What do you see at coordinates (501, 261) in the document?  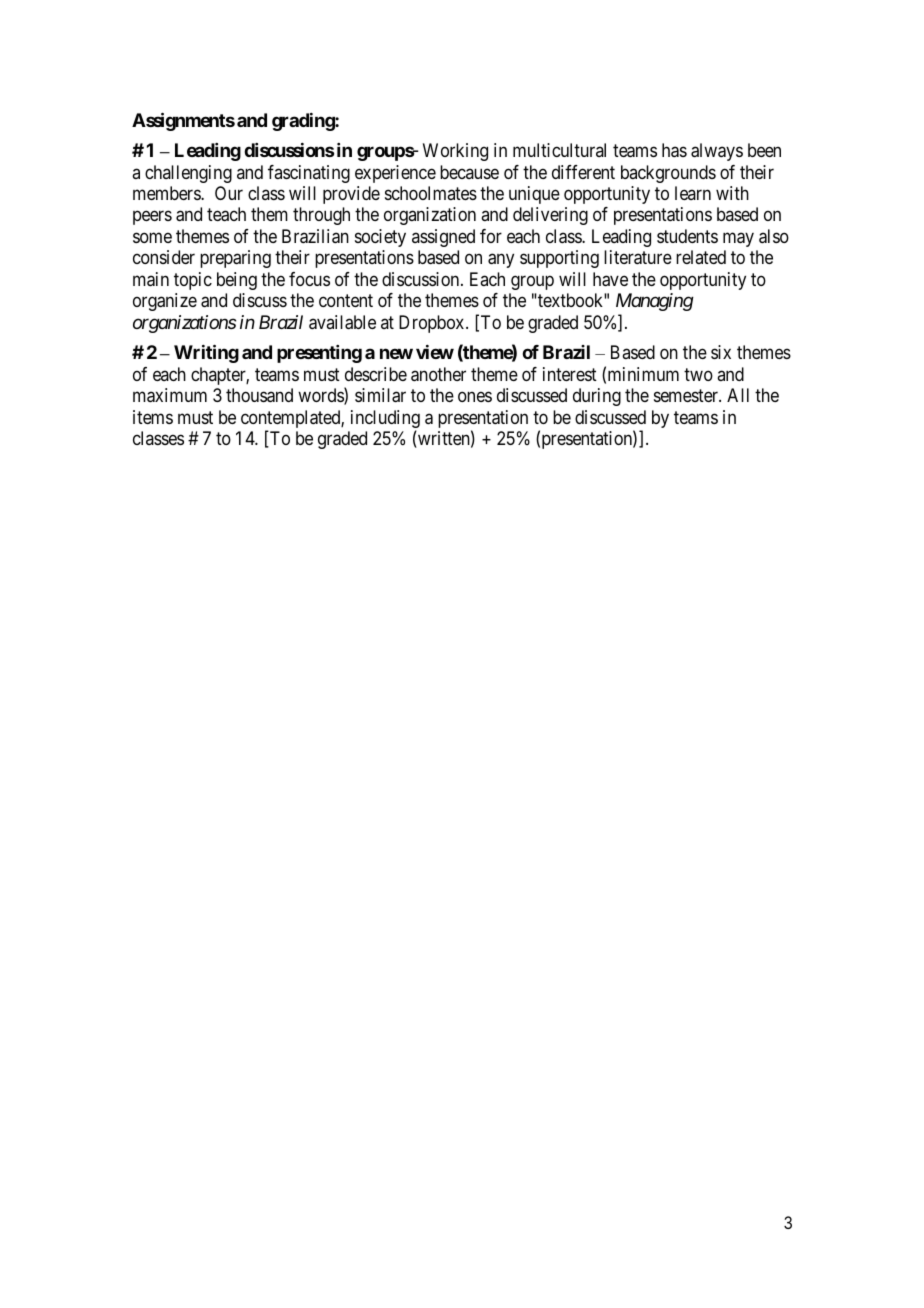 I see `any` at bounding box center [501, 261].
